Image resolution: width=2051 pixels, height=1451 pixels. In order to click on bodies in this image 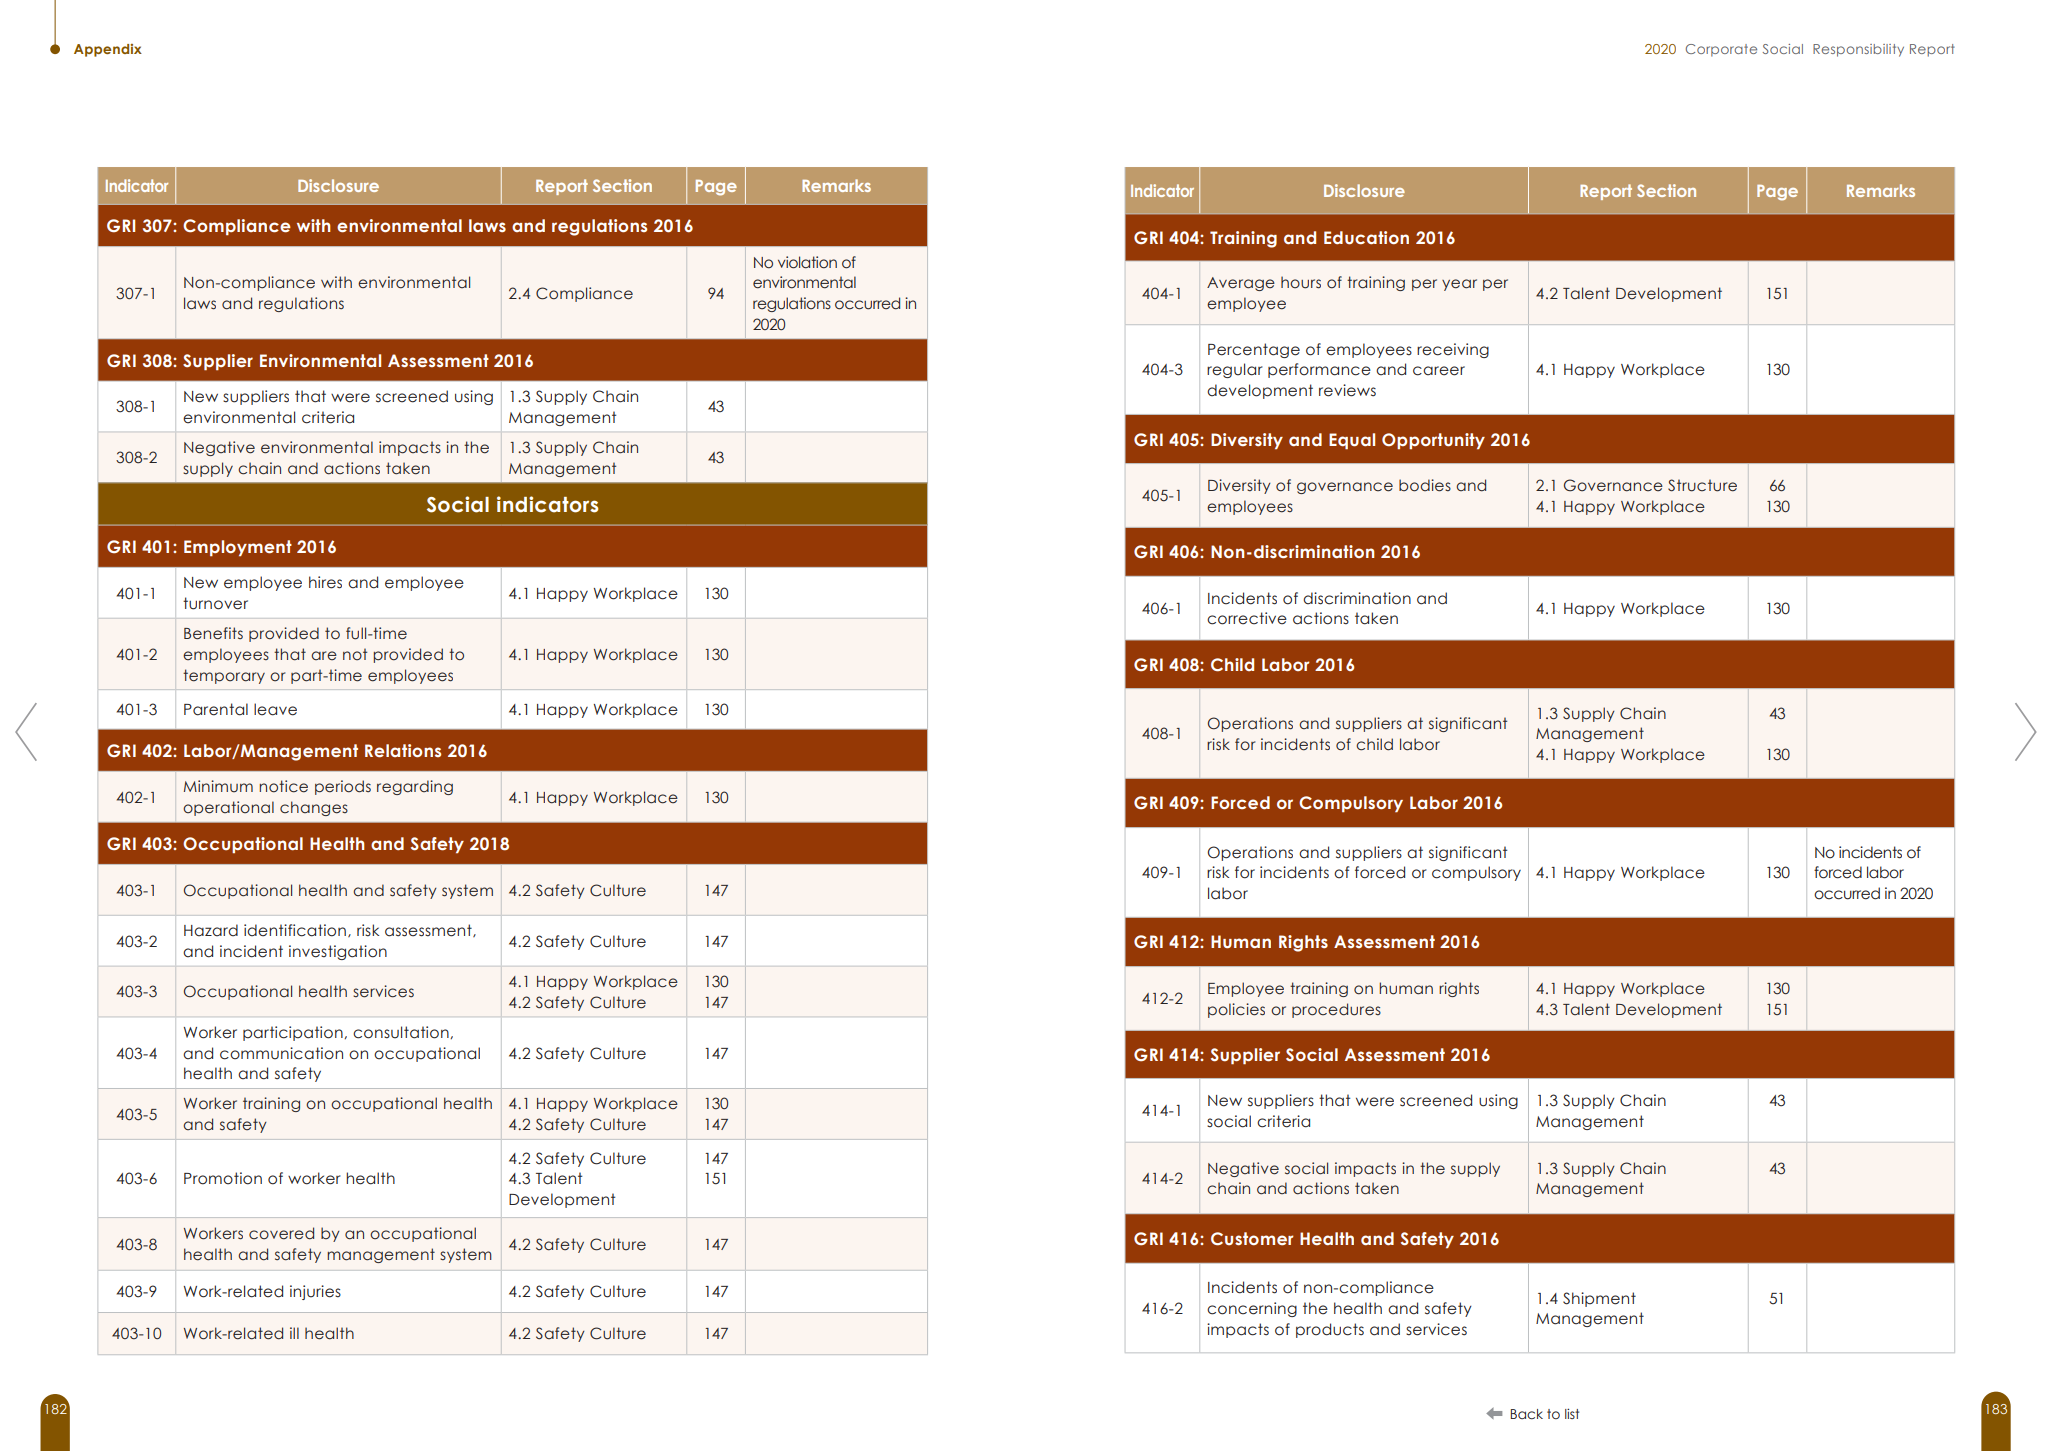, I will do `click(1425, 485)`.
